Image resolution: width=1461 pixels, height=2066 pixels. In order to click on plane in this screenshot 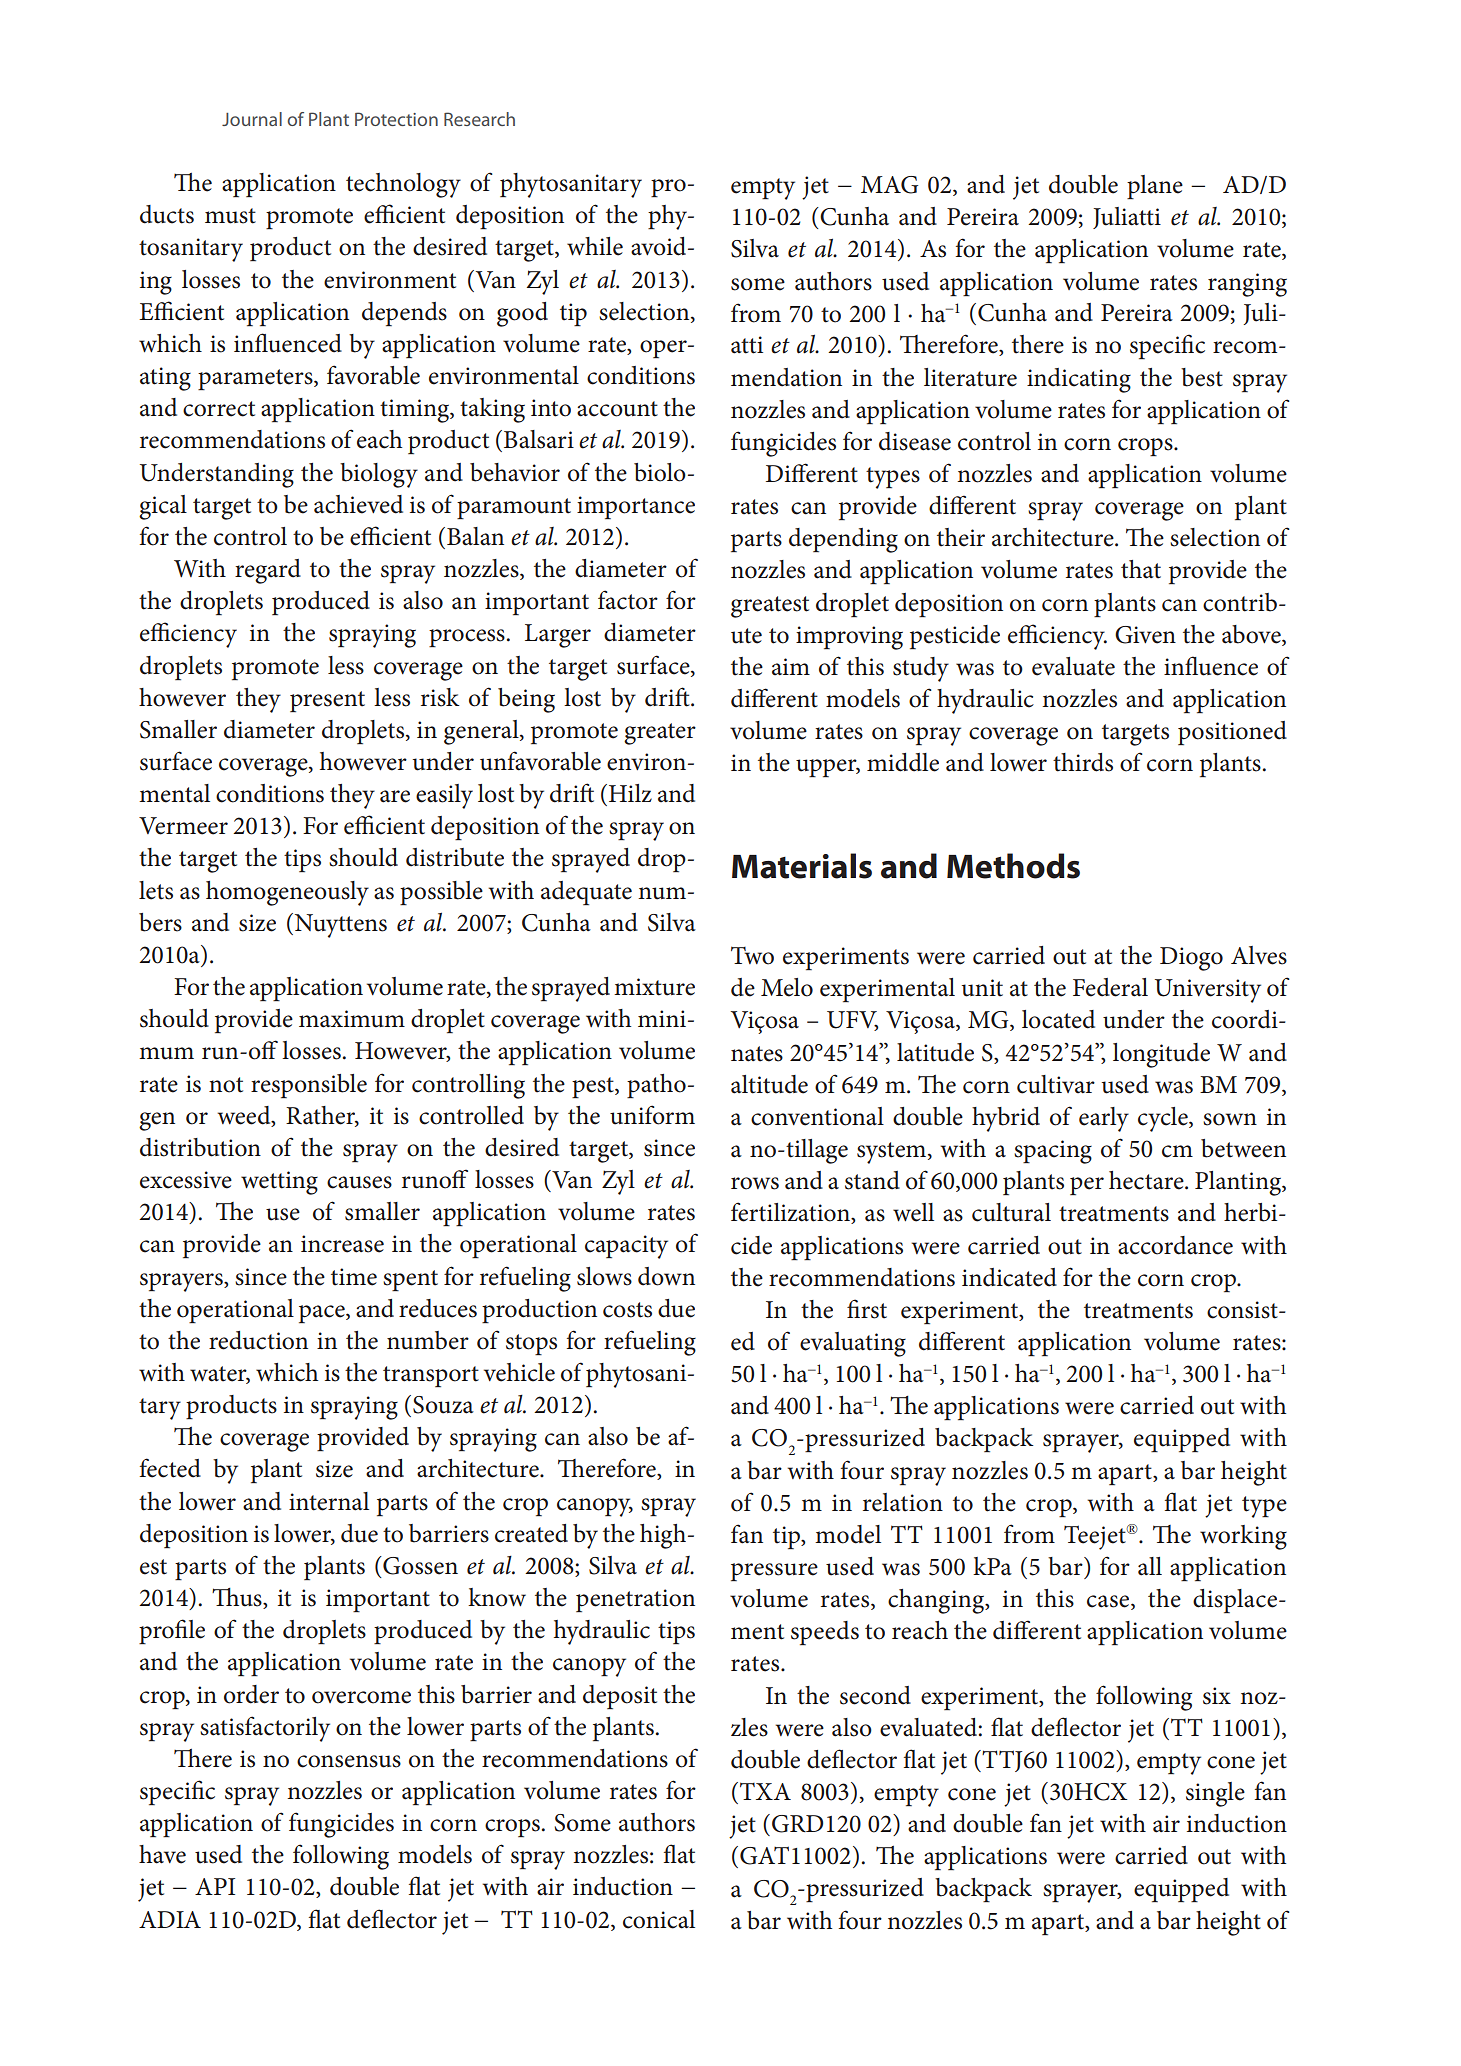, I will do `click(1155, 187)`.
